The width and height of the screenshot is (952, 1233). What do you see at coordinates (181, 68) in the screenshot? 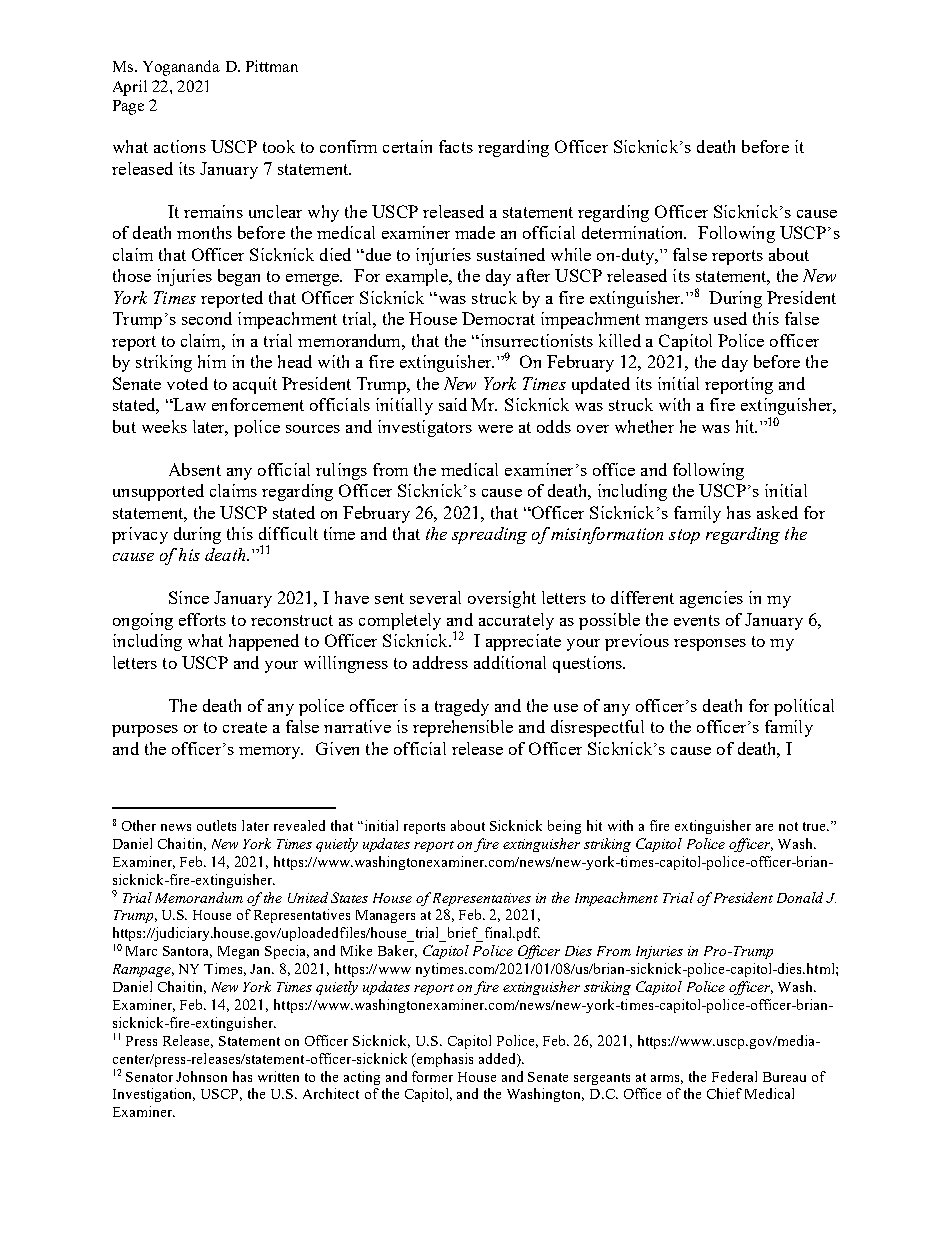
I see `Yogananda` at bounding box center [181, 68].
